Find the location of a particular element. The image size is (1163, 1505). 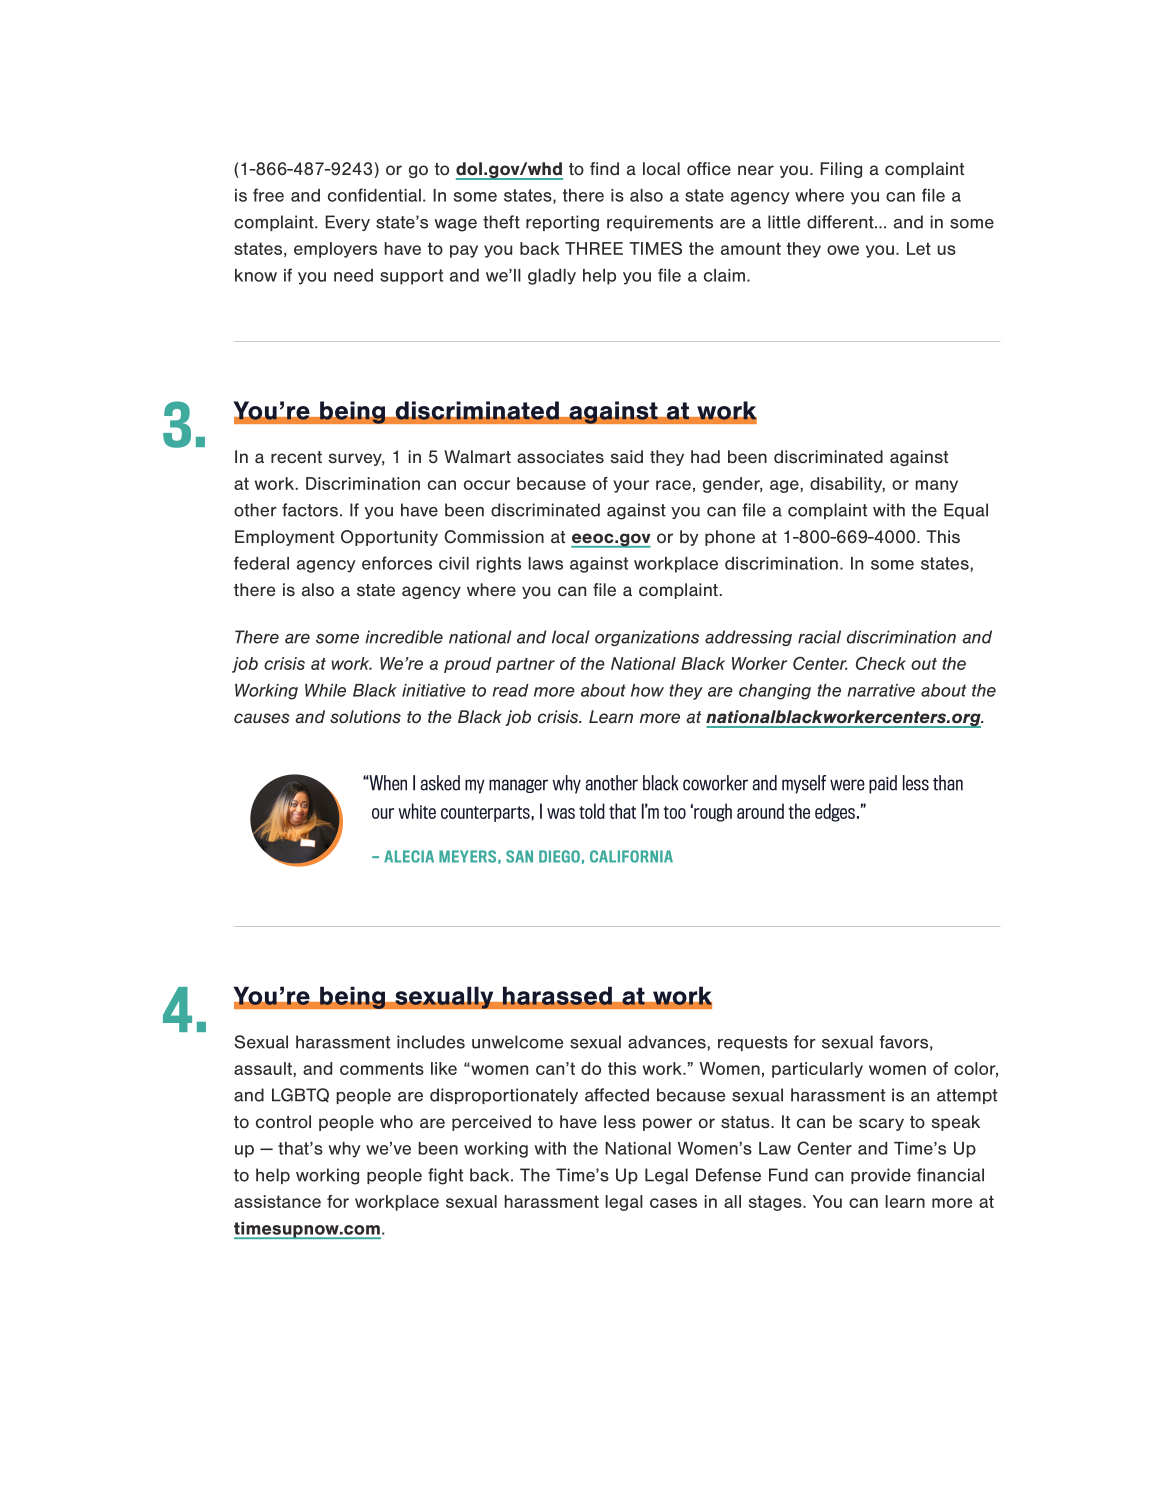

white is located at coordinates (417, 811).
